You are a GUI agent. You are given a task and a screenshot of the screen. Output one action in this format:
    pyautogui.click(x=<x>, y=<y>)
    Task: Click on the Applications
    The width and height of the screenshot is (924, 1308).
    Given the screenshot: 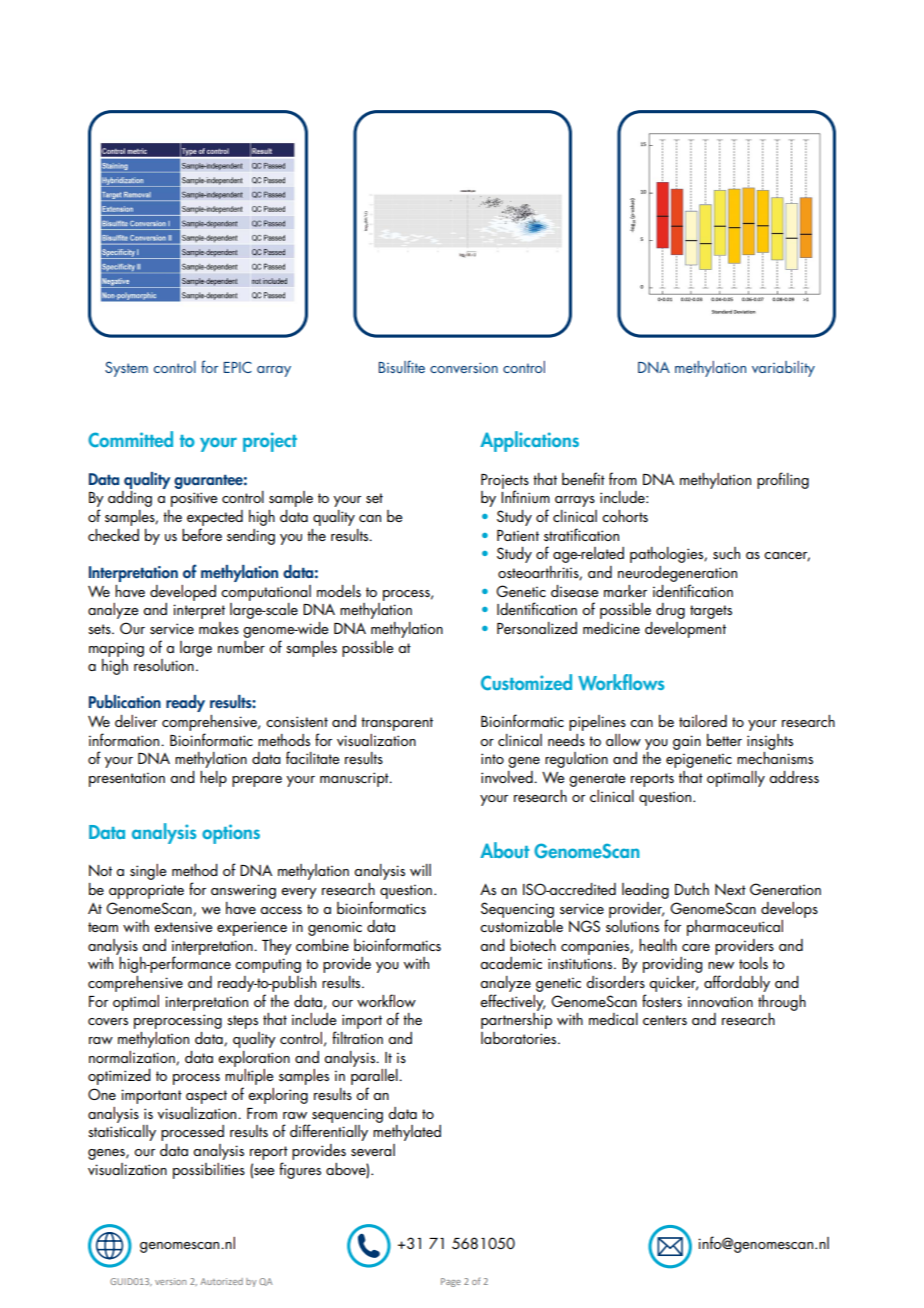 What is the action you would take?
    pyautogui.click(x=529, y=441)
